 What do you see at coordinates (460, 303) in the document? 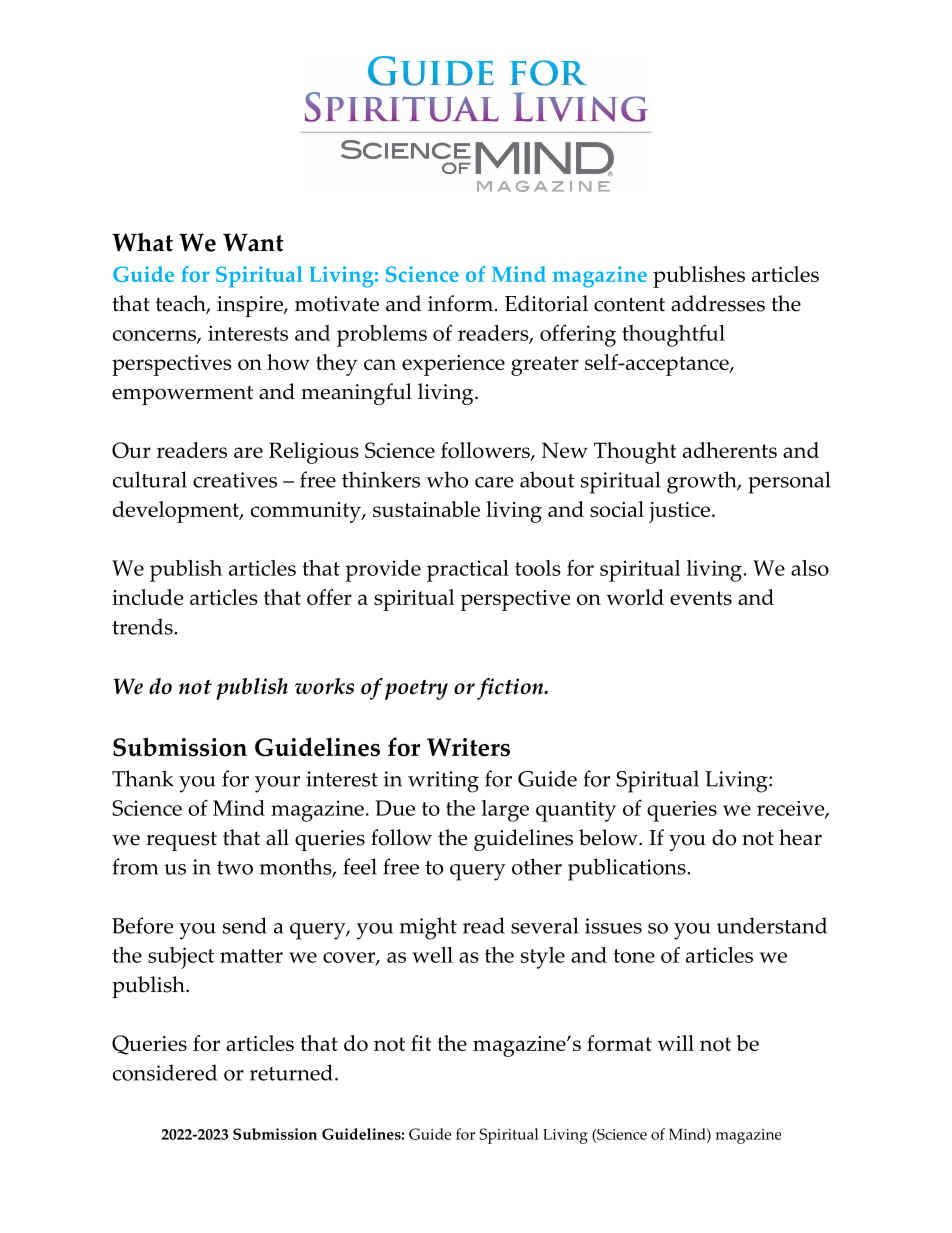
I see `inform` at bounding box center [460, 303].
